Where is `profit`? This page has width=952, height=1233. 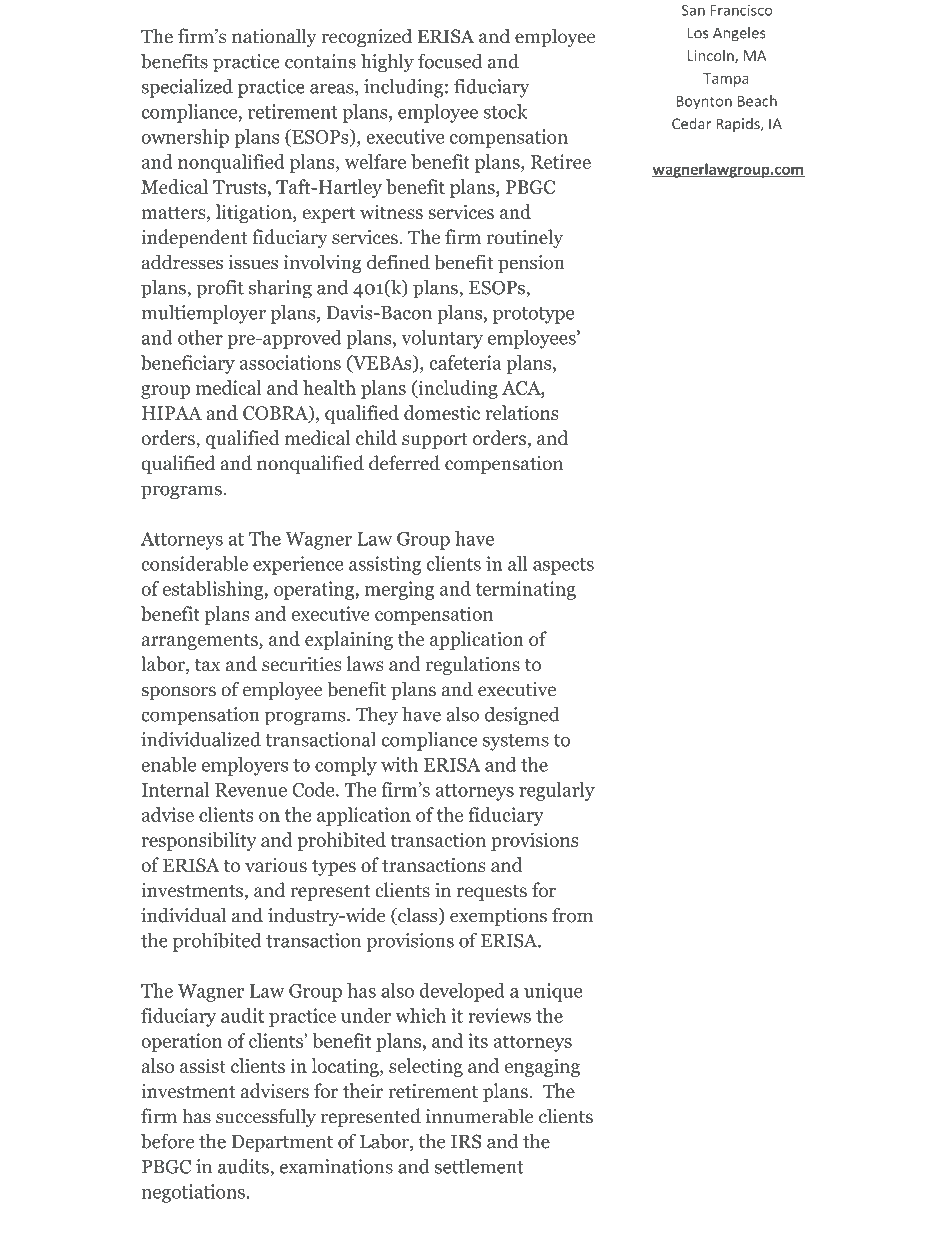
profit is located at coordinates (220, 289).
